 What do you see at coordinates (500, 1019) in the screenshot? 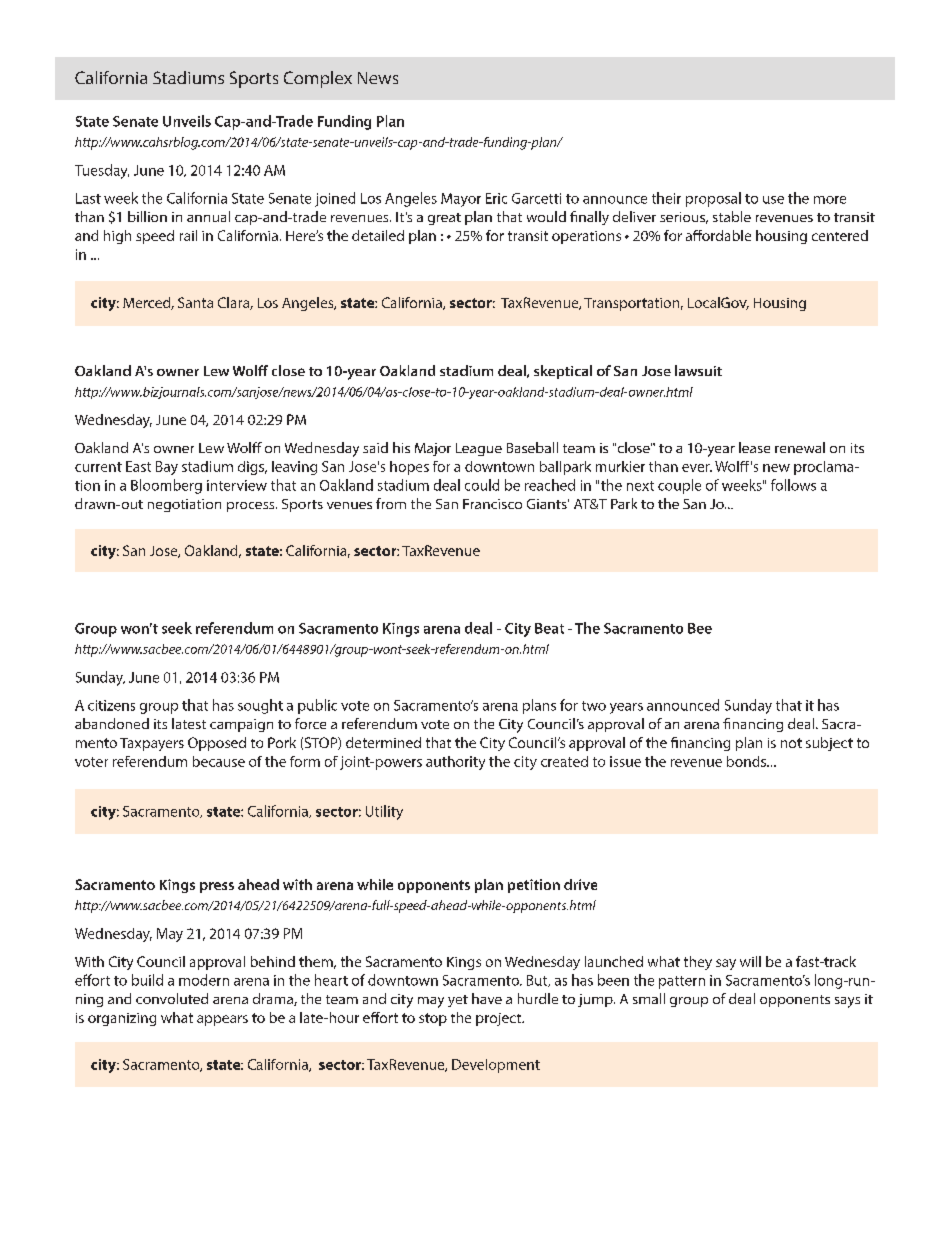
I see `project` at bounding box center [500, 1019].
